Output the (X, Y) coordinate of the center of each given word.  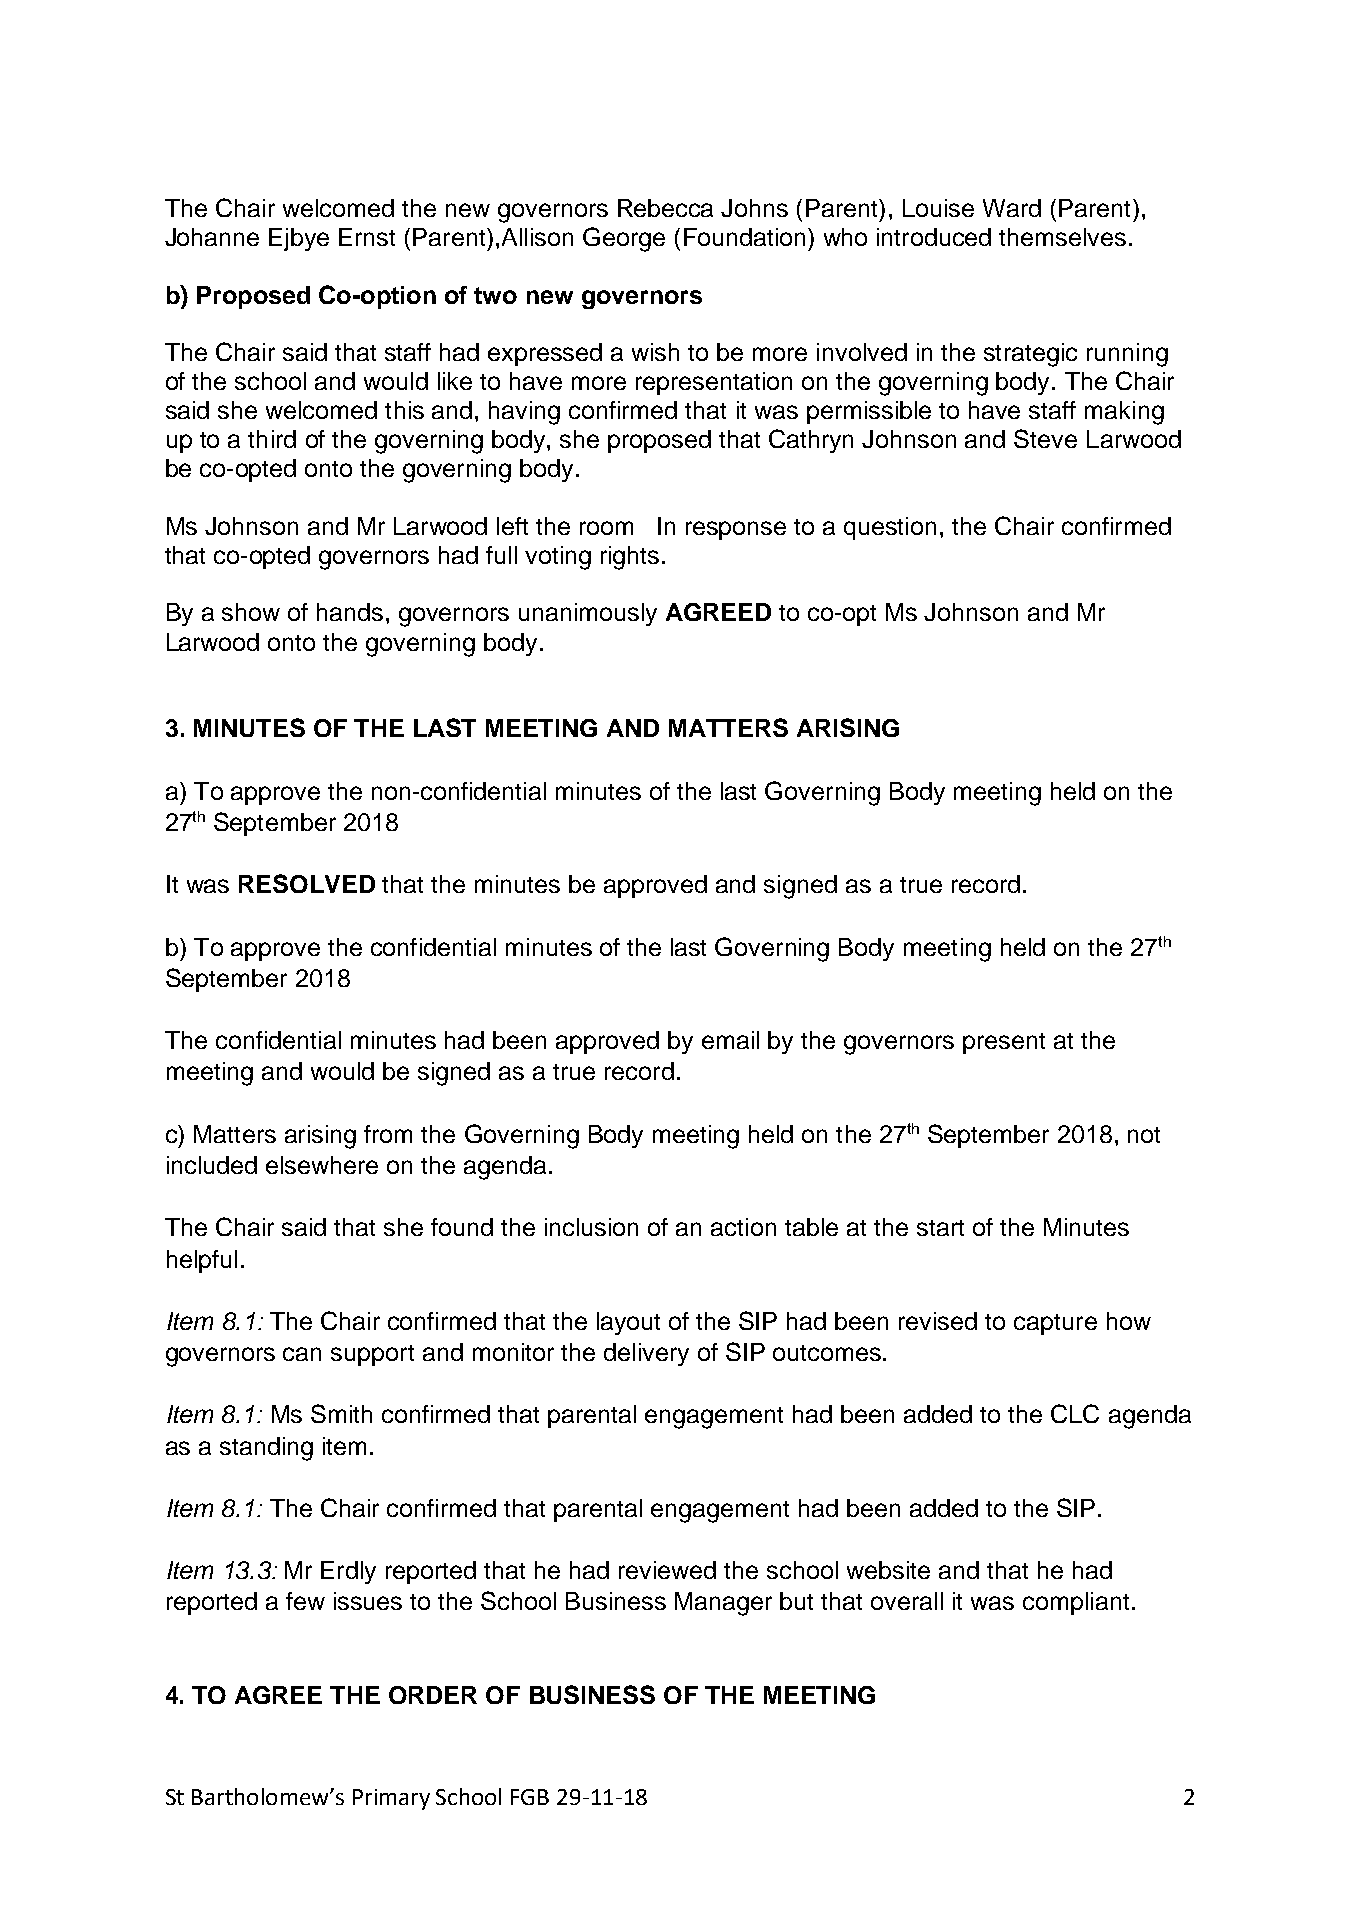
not (1144, 1135)
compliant (1076, 1603)
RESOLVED (307, 883)
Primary (391, 1799)
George (624, 239)
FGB (530, 1797)
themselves (1062, 237)
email (730, 1040)
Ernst (367, 237)
